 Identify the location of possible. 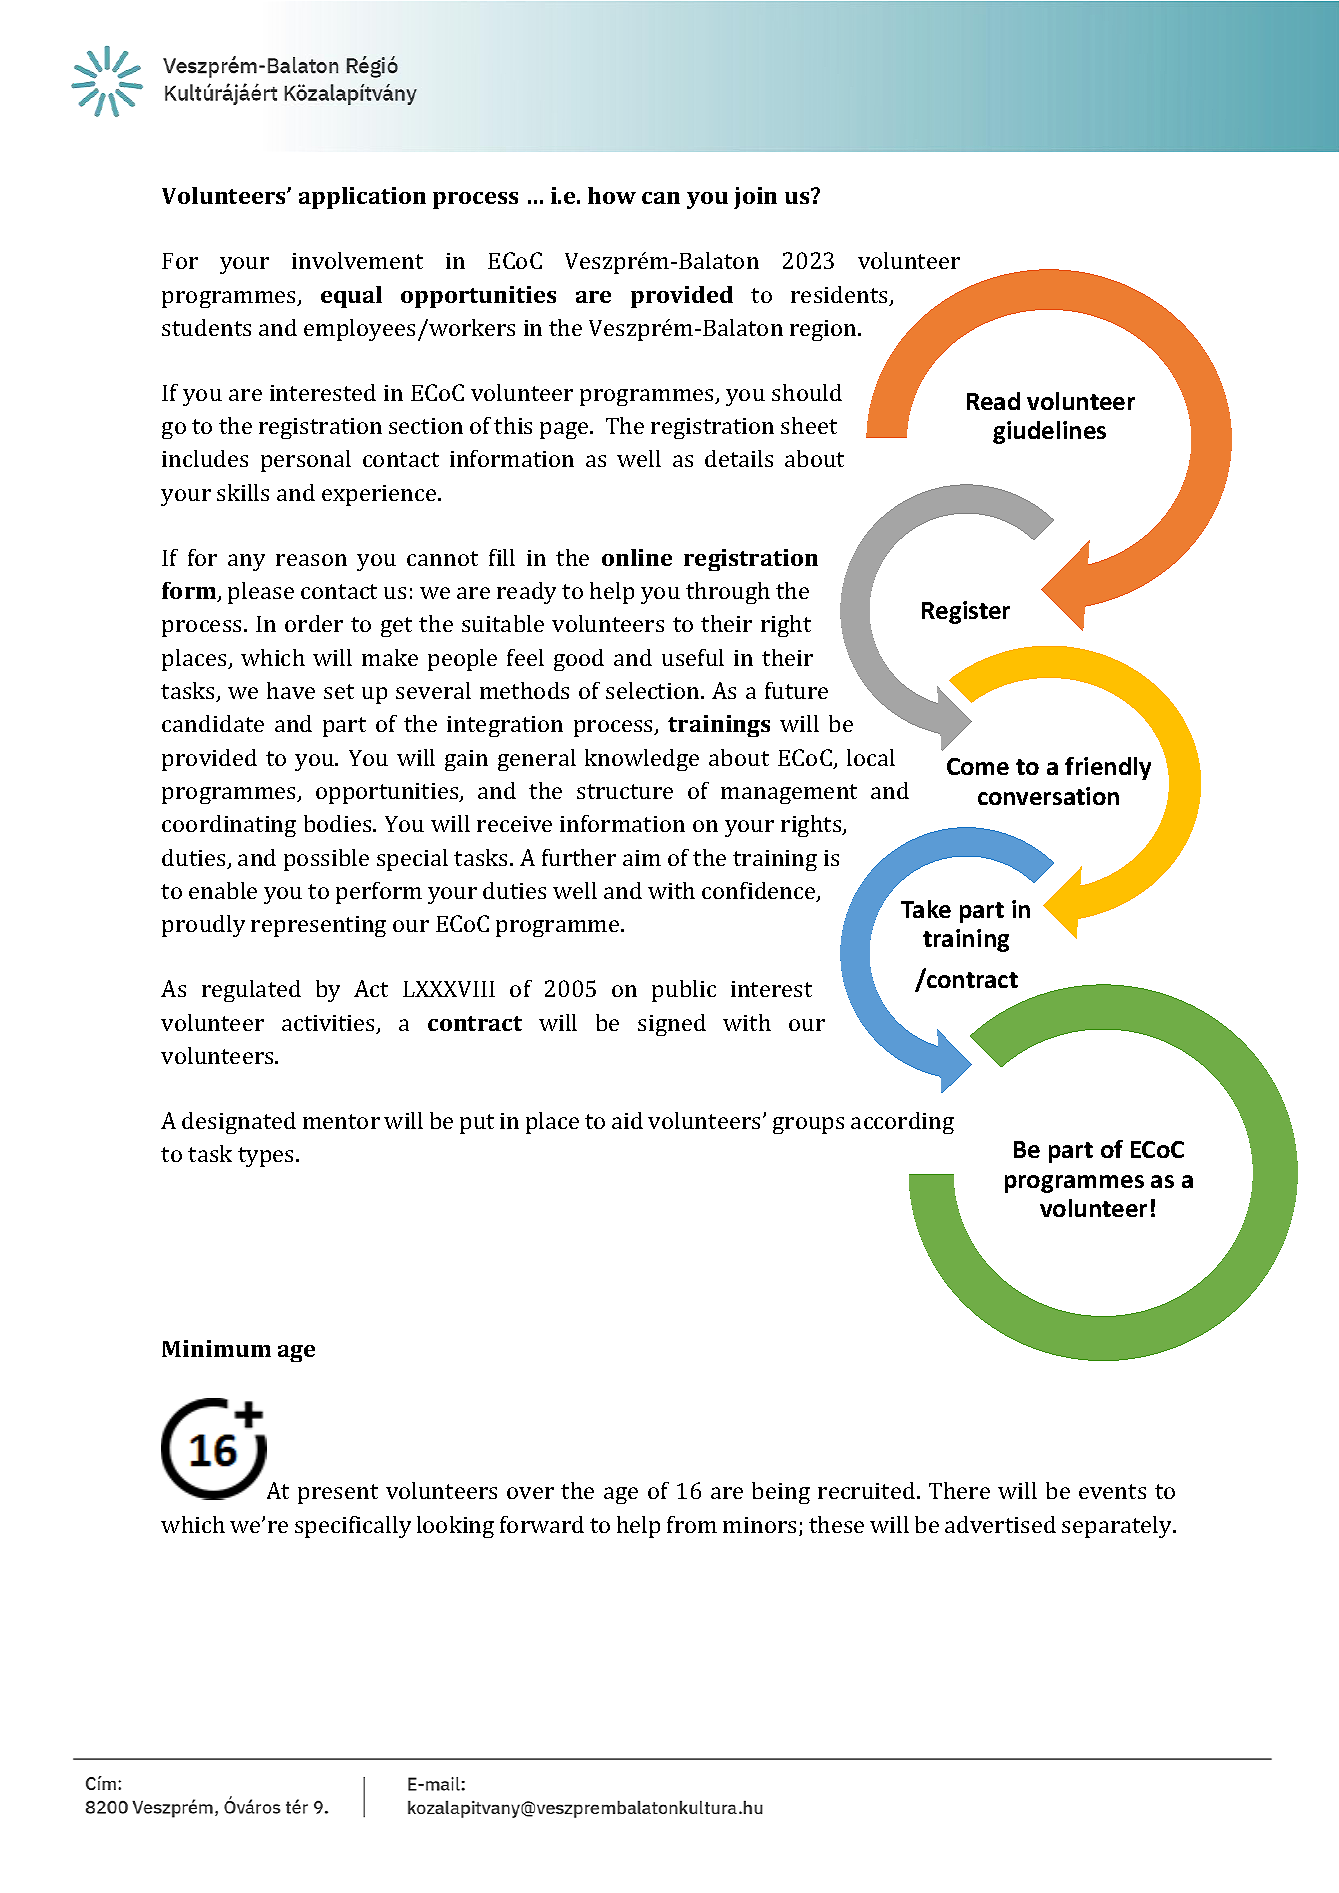
(326, 860).
